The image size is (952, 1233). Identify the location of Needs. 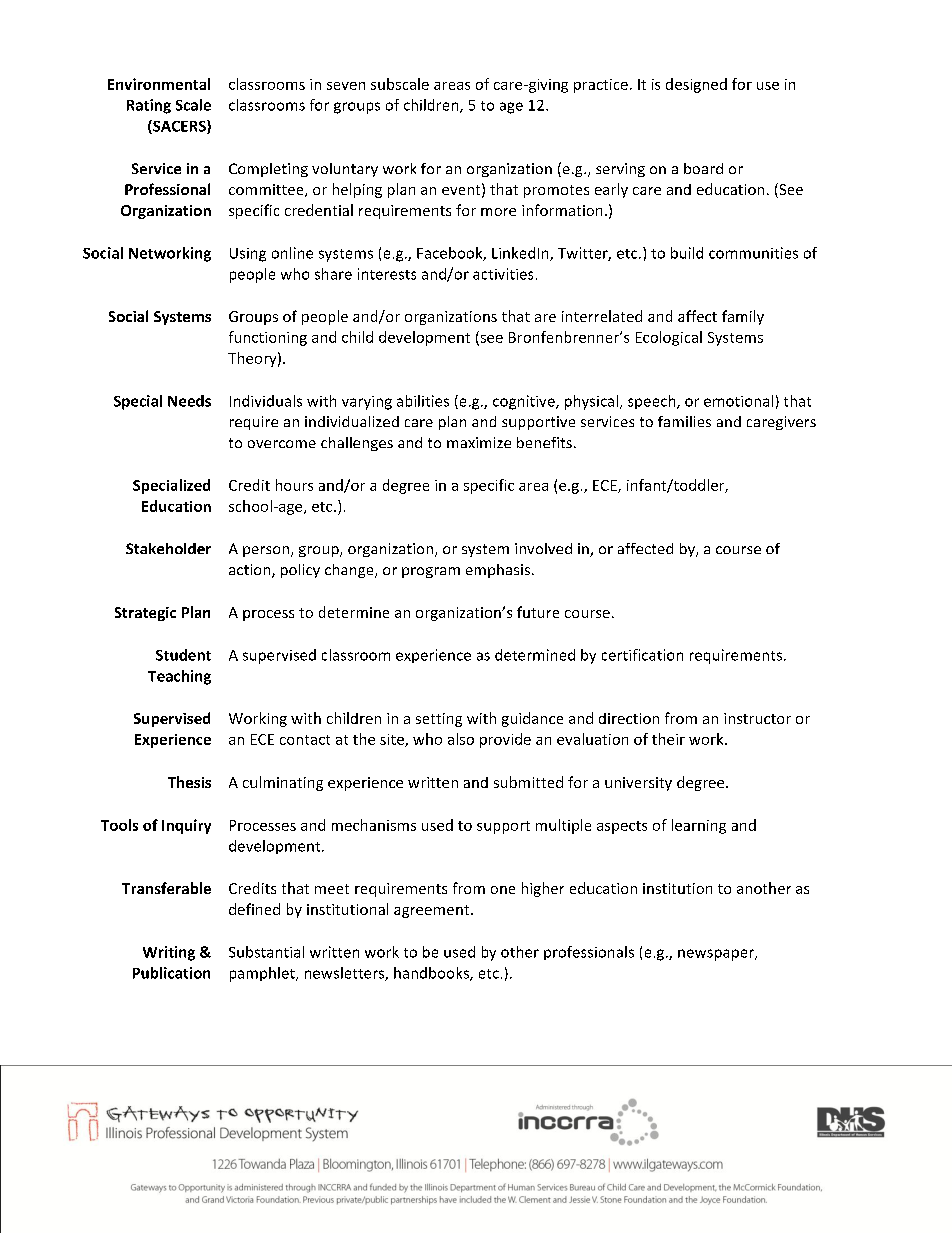
(189, 401).
